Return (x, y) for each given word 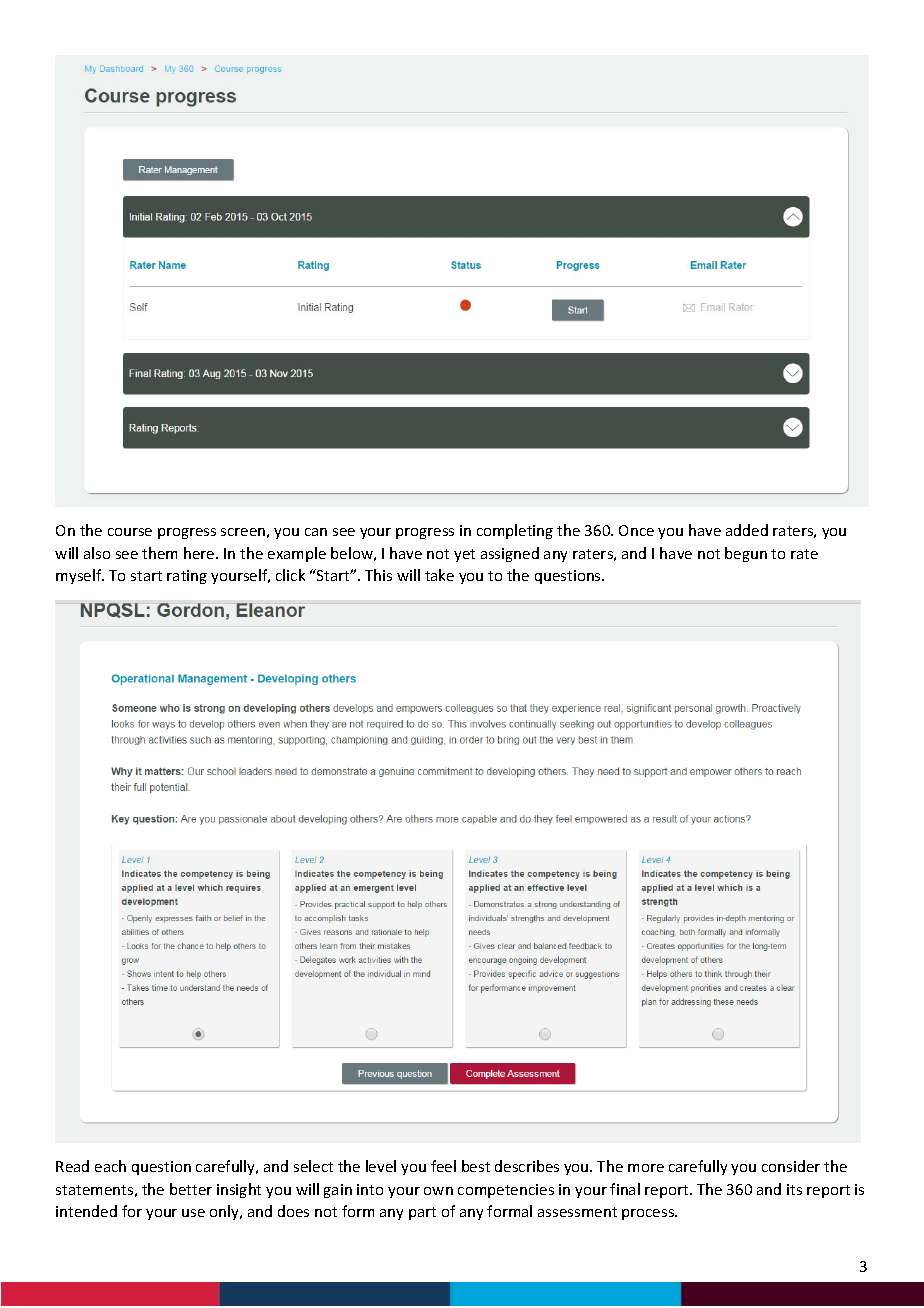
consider (791, 1166)
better (191, 1189)
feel (443, 1166)
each (110, 1166)
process (649, 1214)
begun (746, 554)
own (438, 1191)
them (159, 553)
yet (464, 555)
